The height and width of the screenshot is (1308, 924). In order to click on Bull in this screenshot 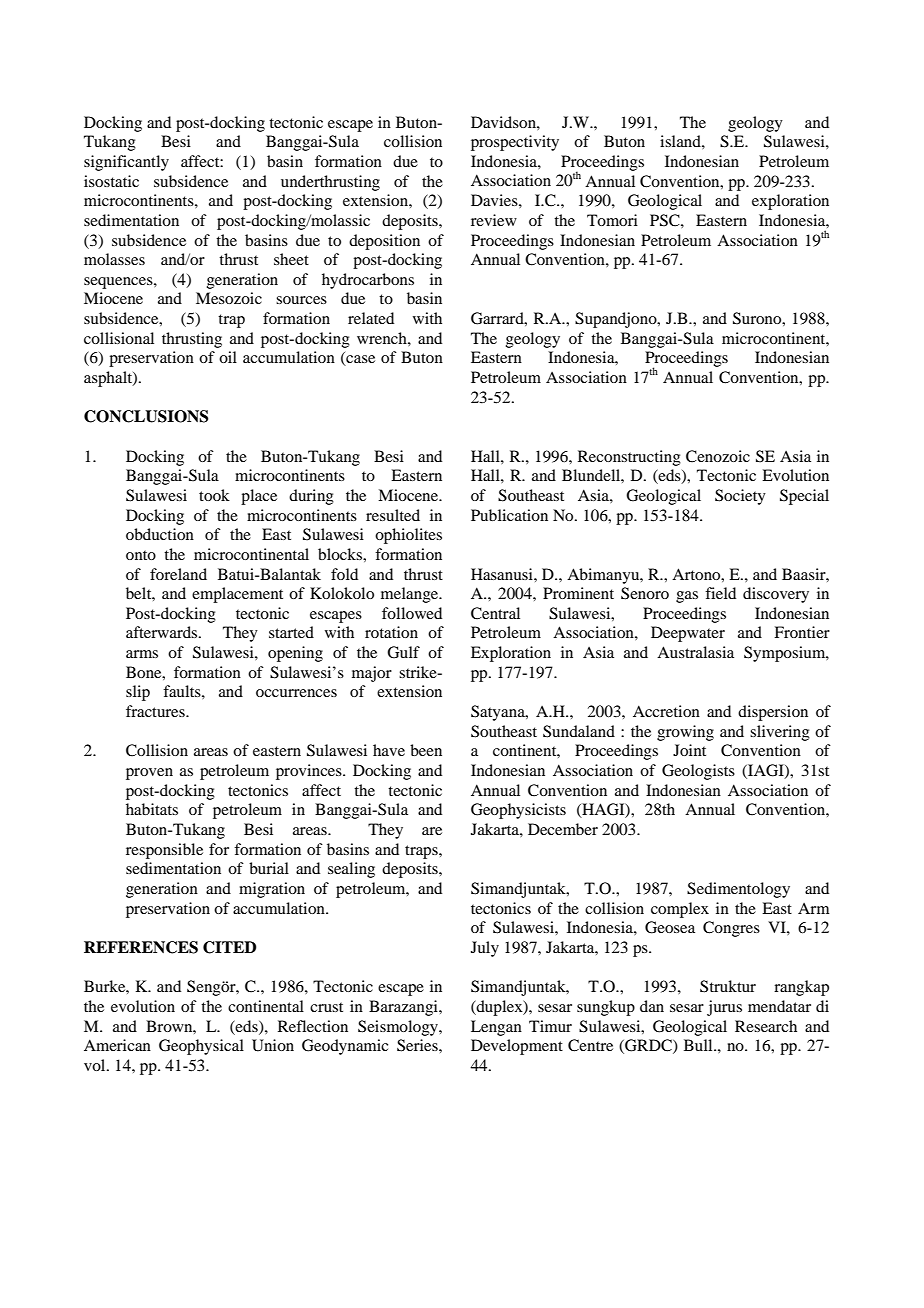, I will do `click(699, 1045)`.
